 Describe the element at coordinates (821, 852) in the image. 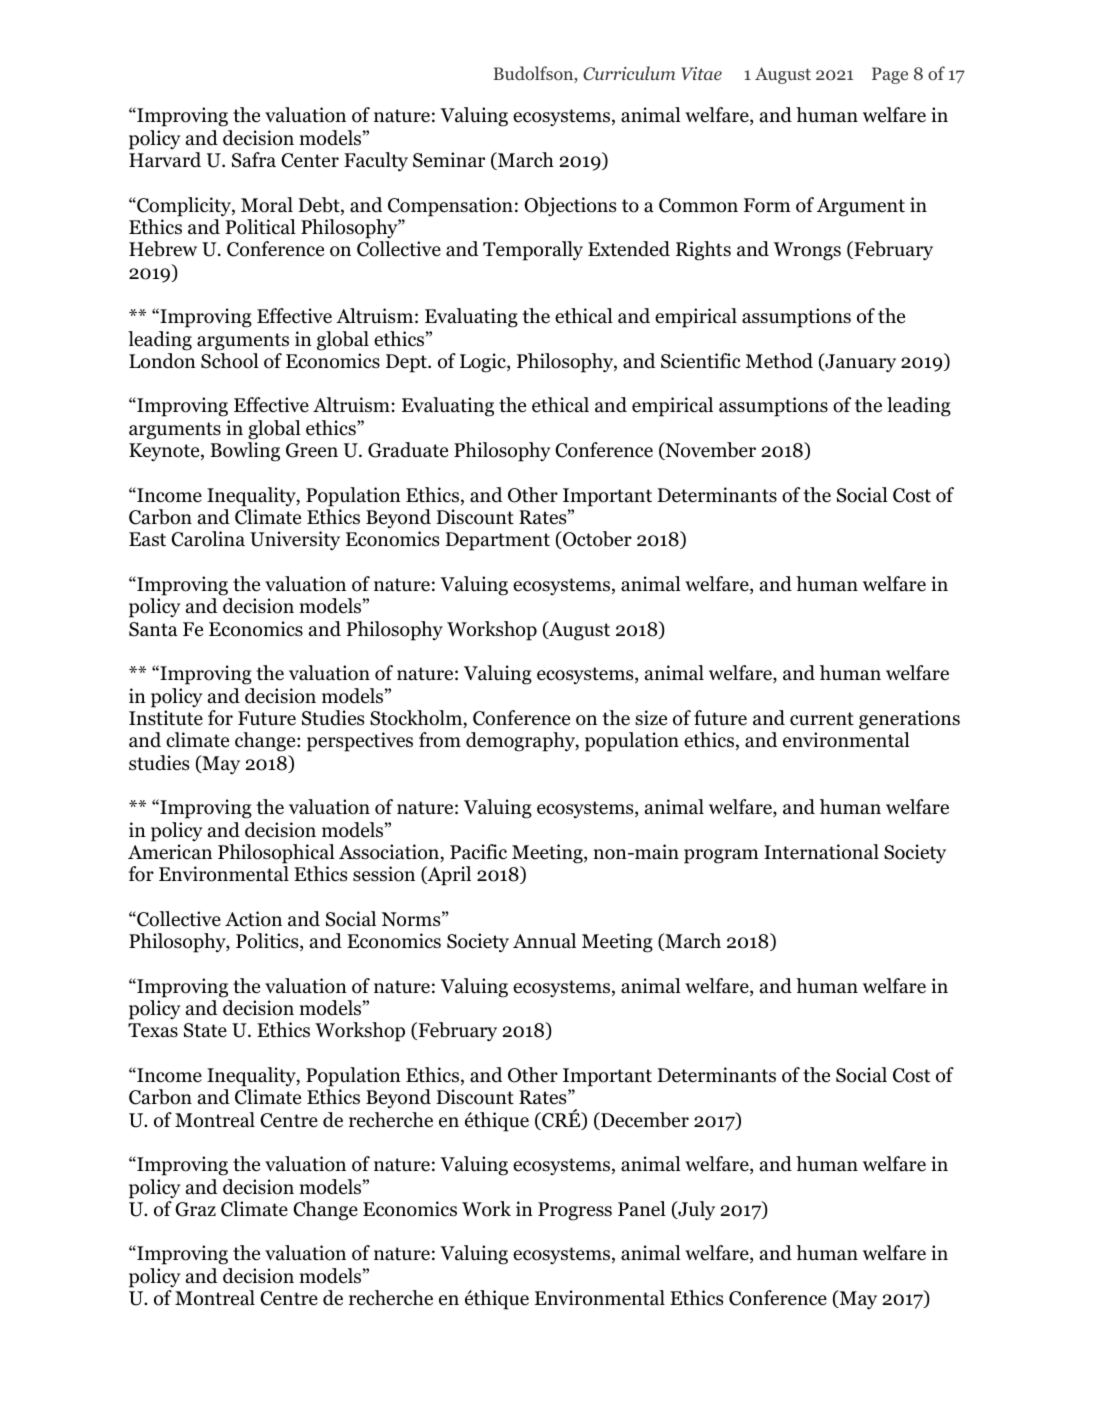

I see `International` at that location.
